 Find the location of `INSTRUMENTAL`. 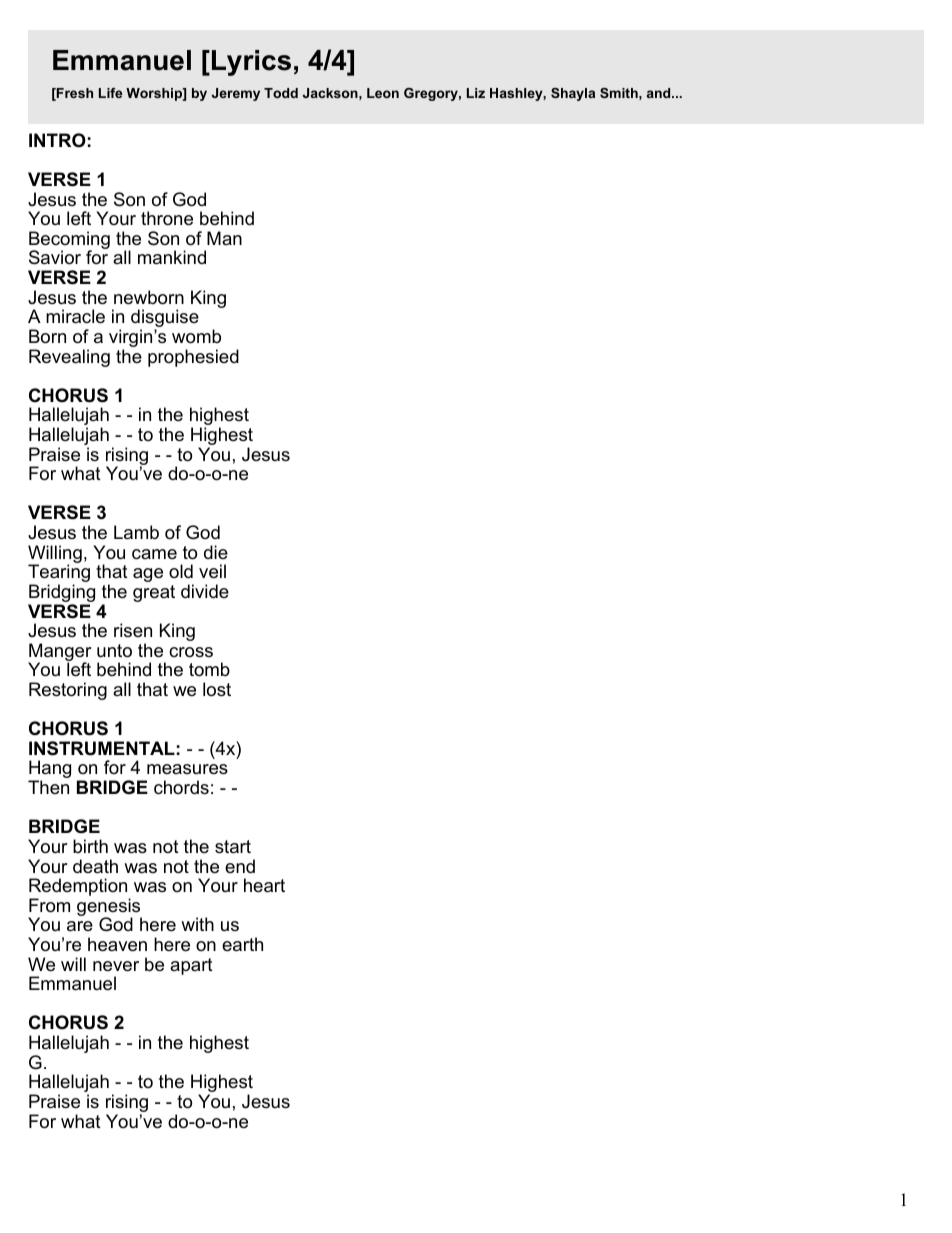

INSTRUMENTAL is located at coordinates (102, 748).
